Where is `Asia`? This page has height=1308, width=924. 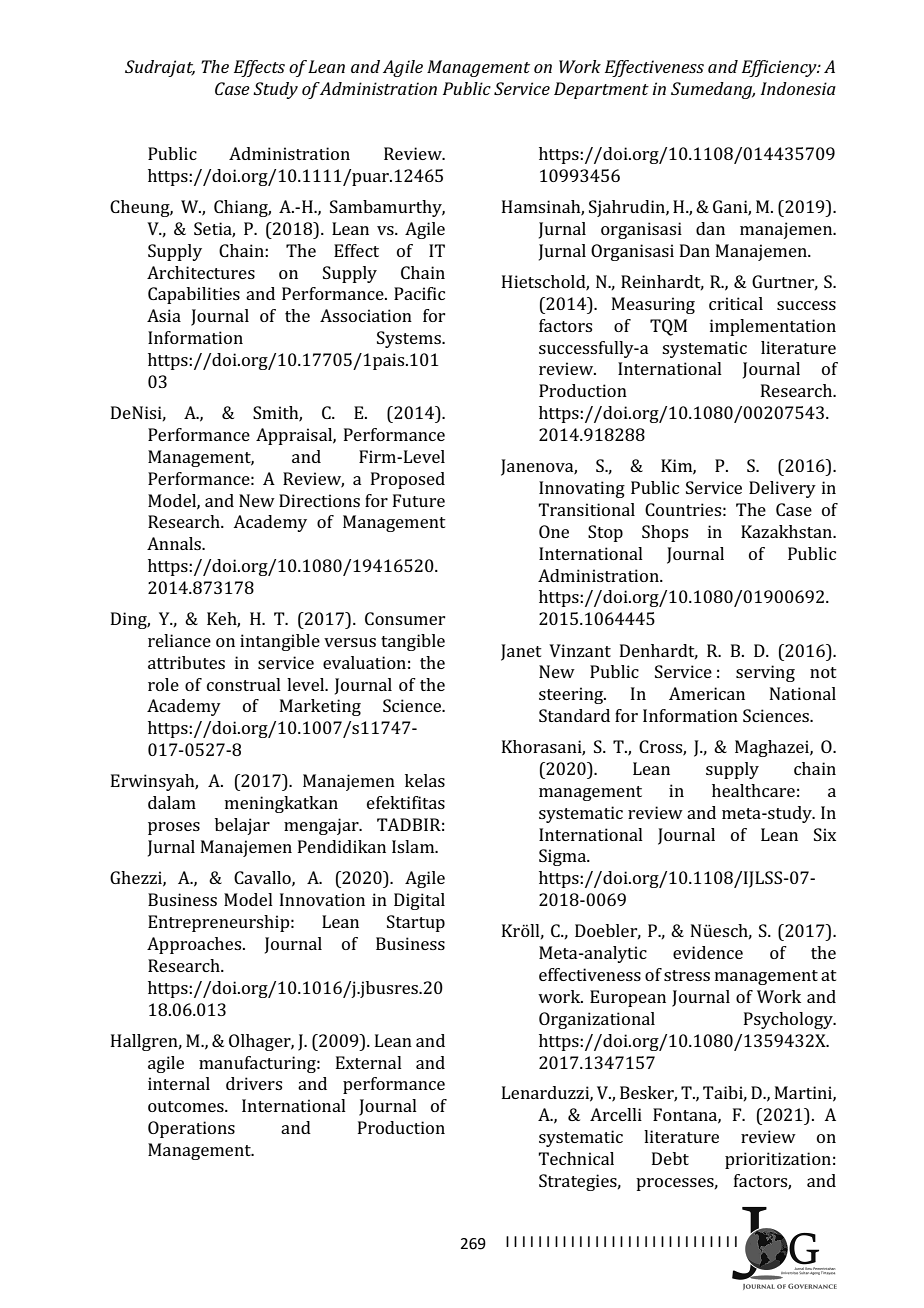 Asia is located at coordinates (164, 315).
